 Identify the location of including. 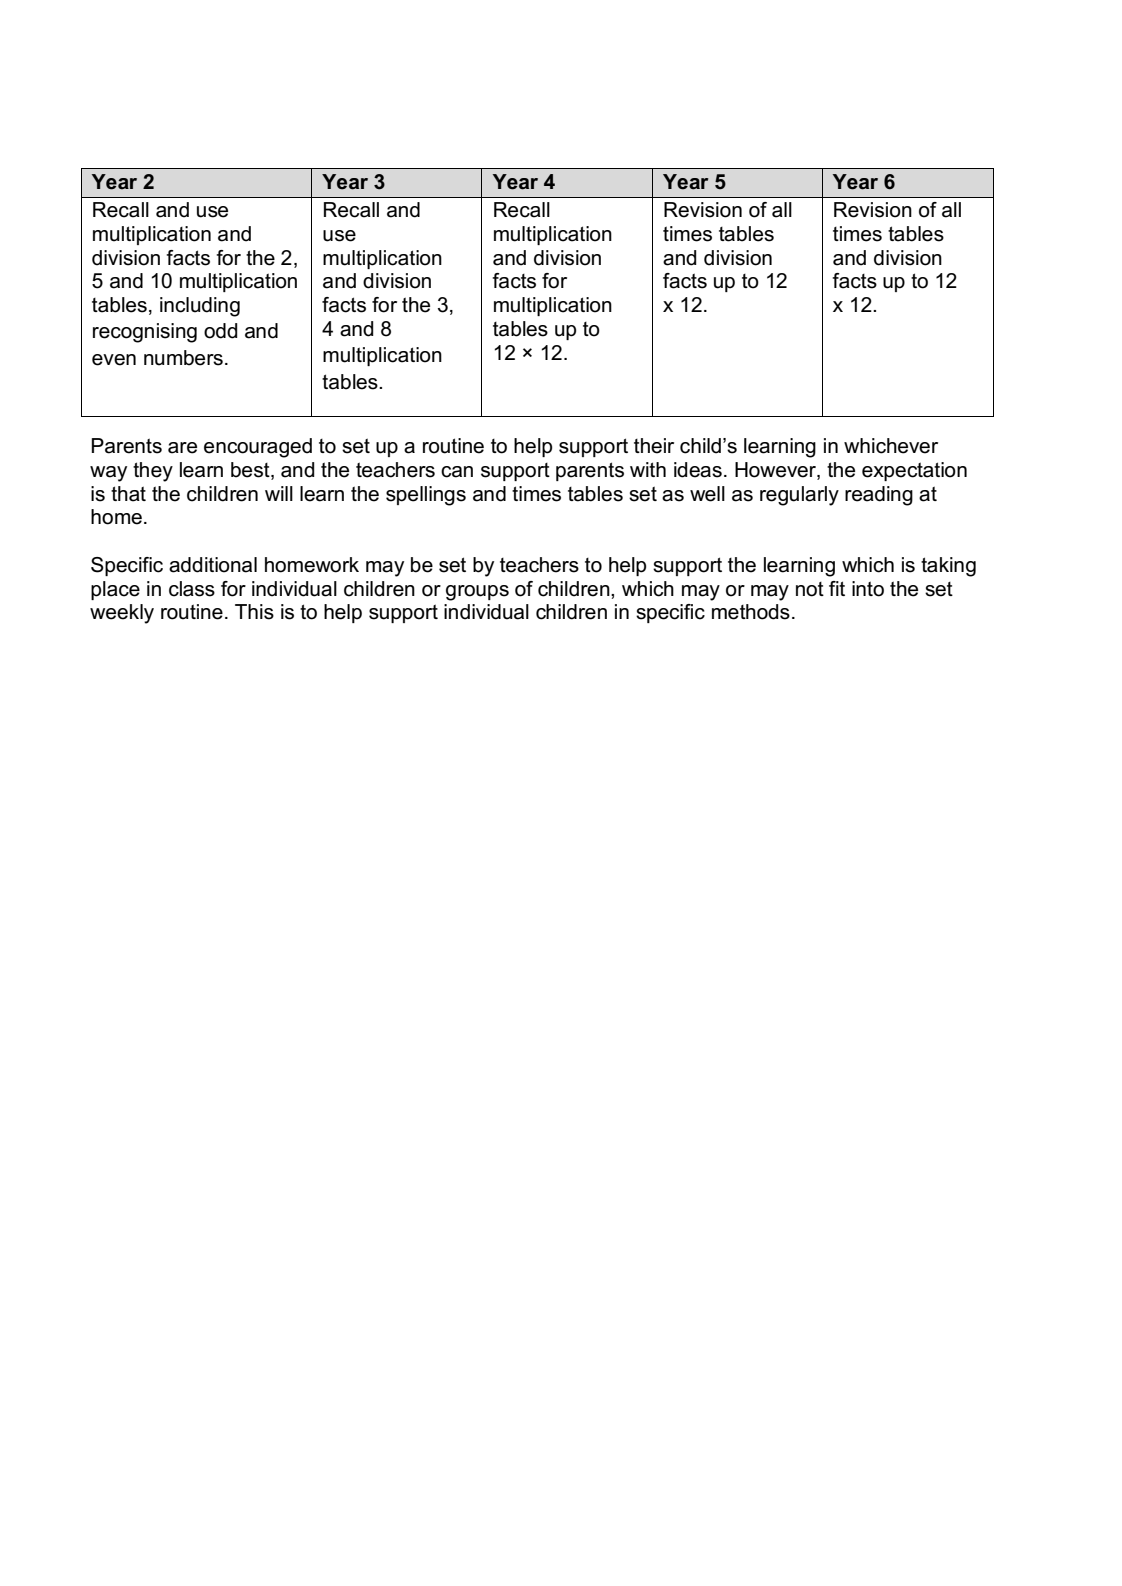
(200, 307).
